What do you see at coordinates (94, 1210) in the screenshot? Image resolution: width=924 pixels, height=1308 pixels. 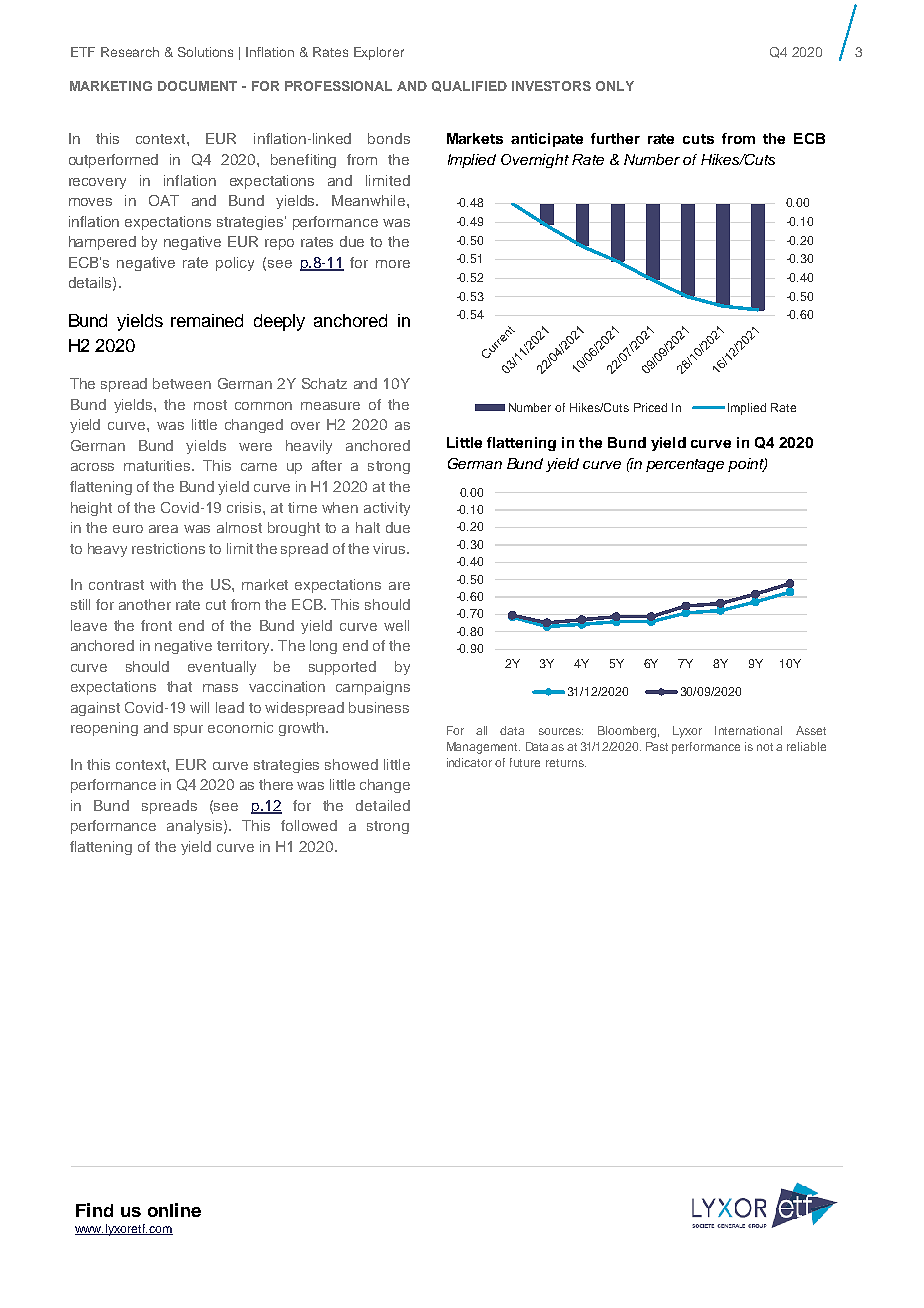 I see `Find` at bounding box center [94, 1210].
